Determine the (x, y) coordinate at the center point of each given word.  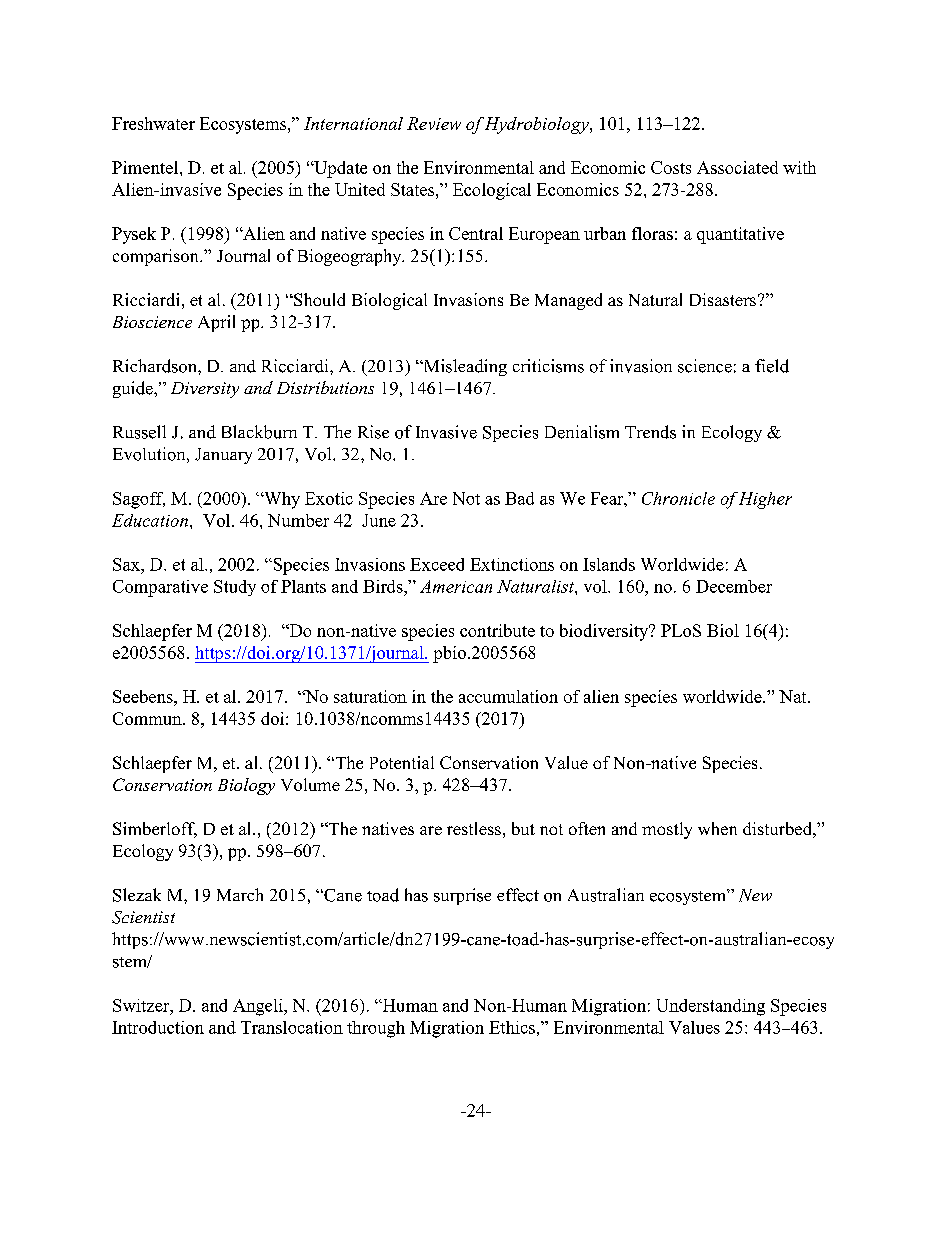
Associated (737, 167)
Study (235, 588)
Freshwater (153, 123)
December (734, 586)
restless (474, 828)
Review (434, 123)
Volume (310, 784)
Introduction (158, 1027)
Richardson (156, 366)
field (772, 366)
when (717, 828)
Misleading (464, 367)
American (456, 586)
